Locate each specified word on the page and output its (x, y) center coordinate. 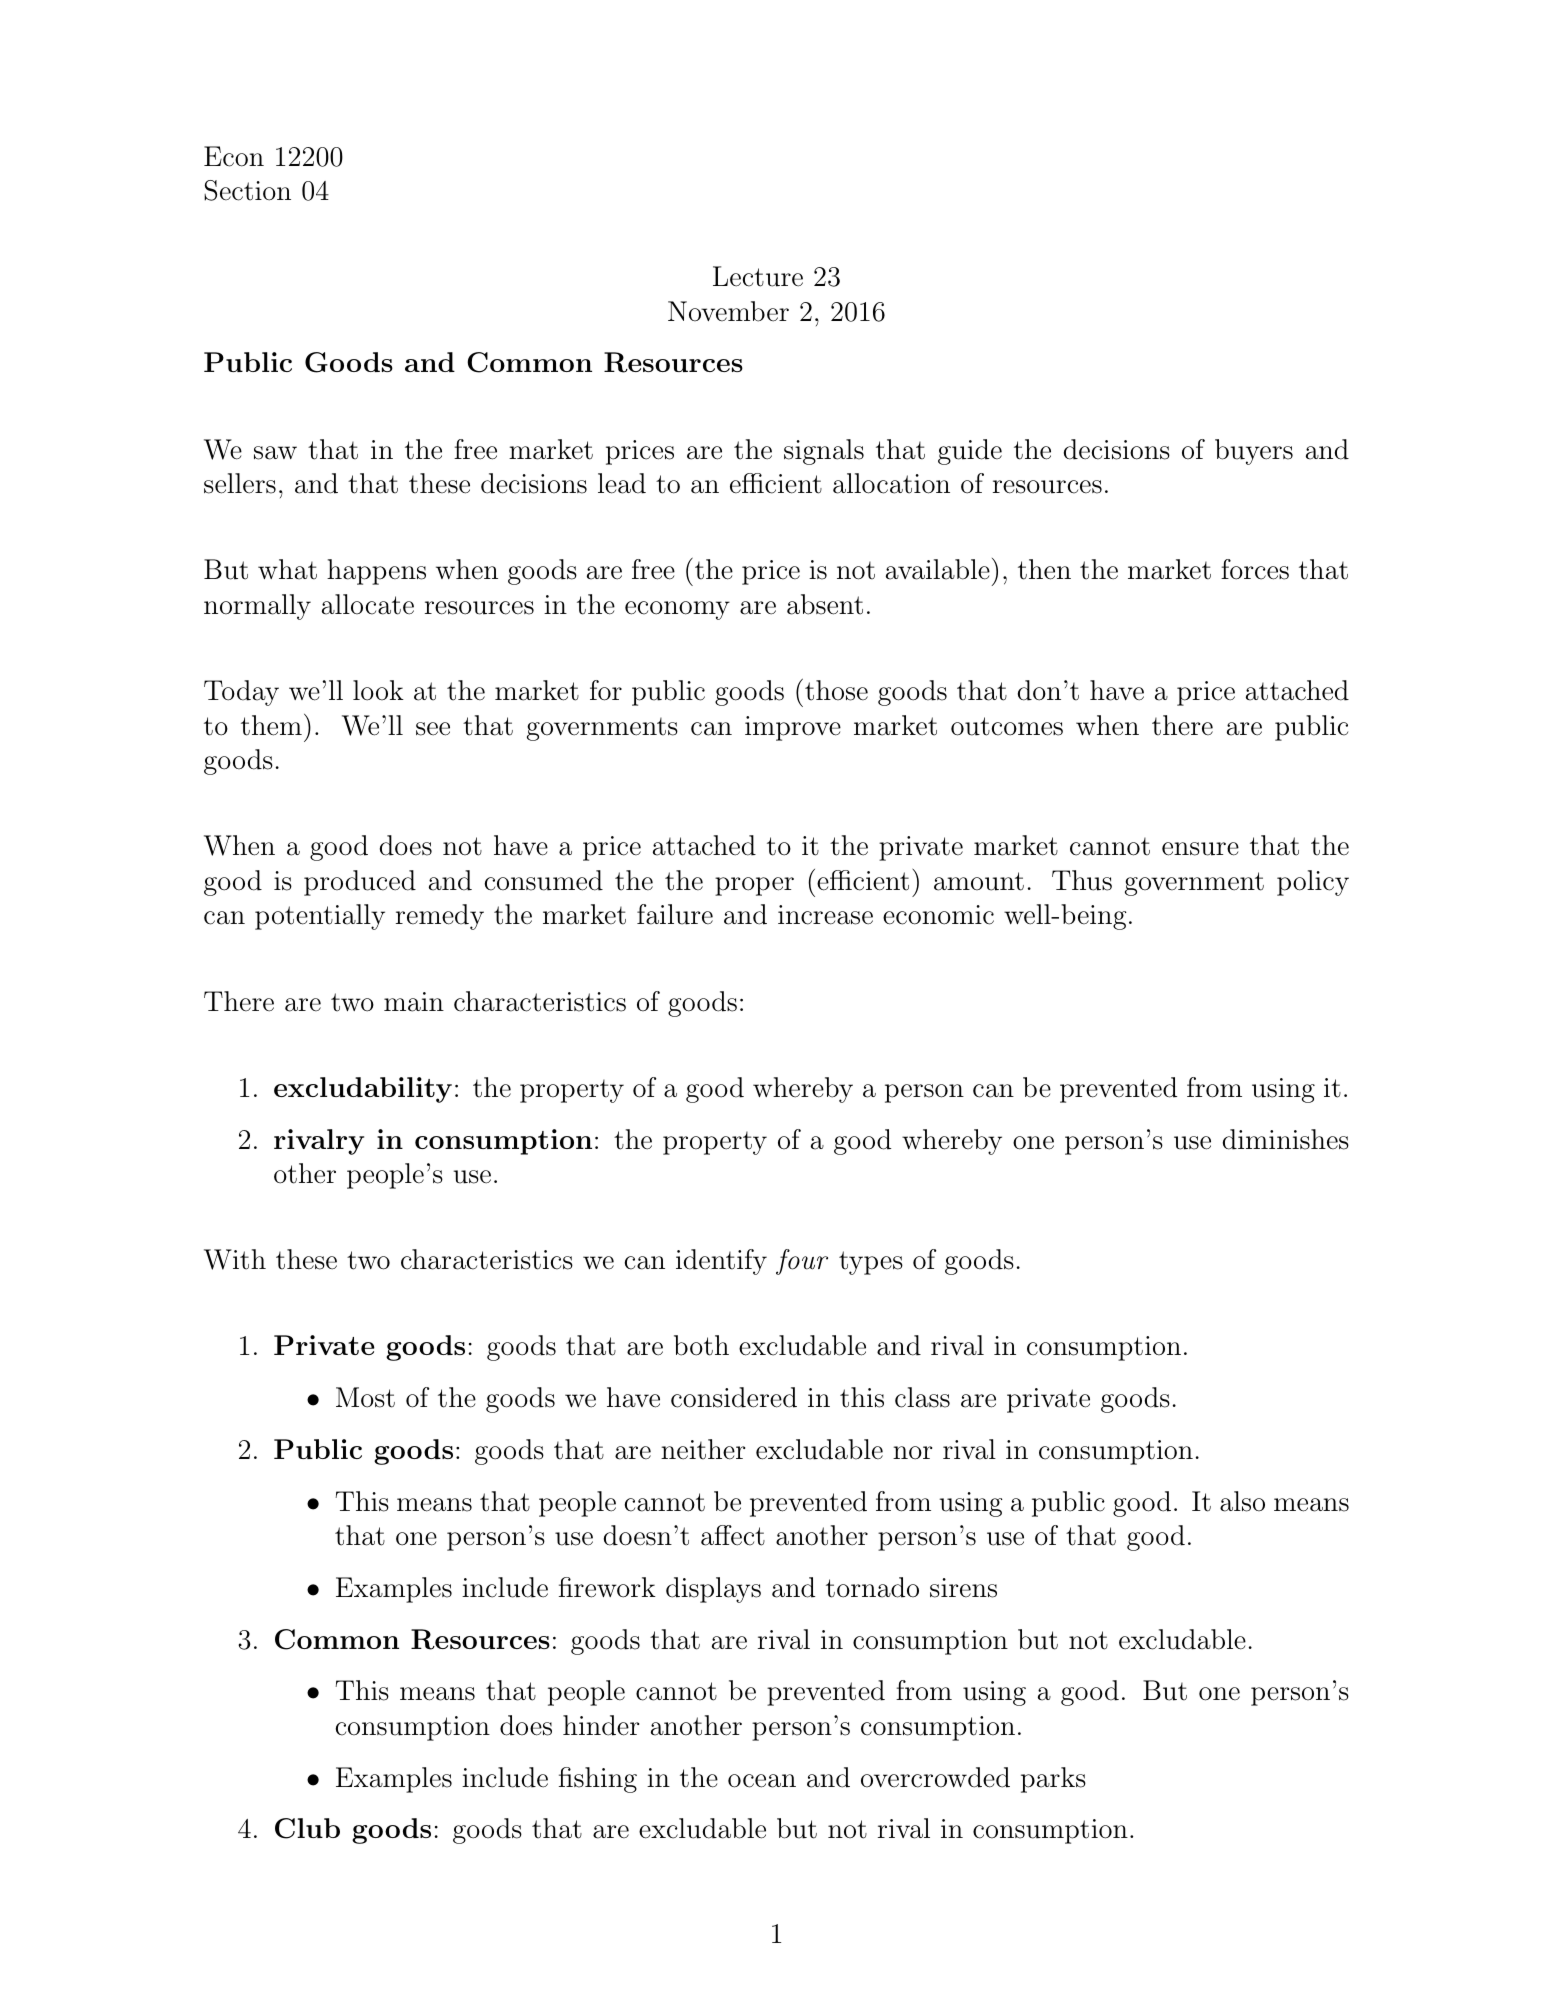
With (235, 1259)
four (802, 1262)
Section (247, 190)
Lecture (758, 276)
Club (307, 1828)
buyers (1254, 452)
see (433, 729)
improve (793, 728)
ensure (1200, 849)
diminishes (1286, 1139)
